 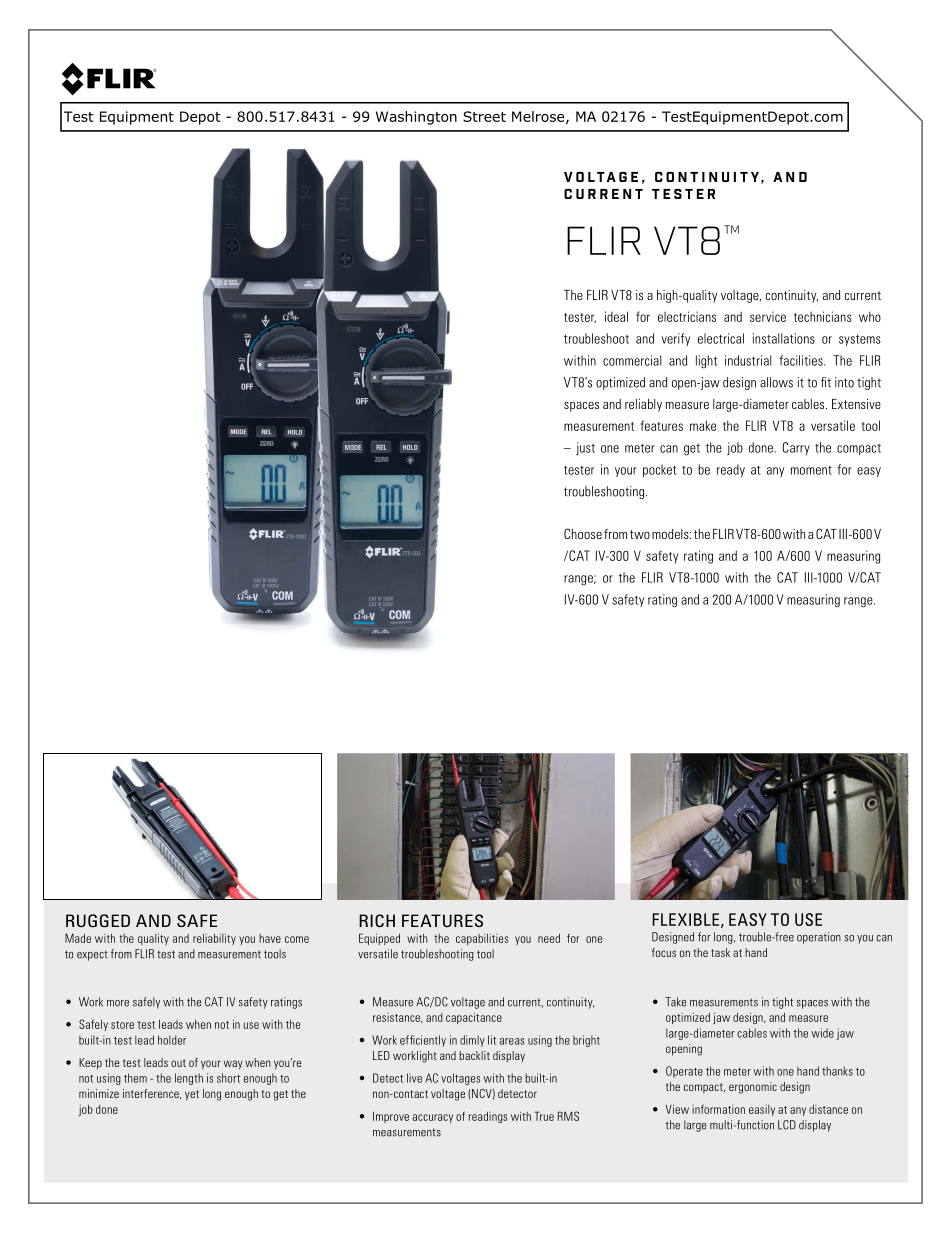 I want to click on capabilities, so click(x=482, y=939).
